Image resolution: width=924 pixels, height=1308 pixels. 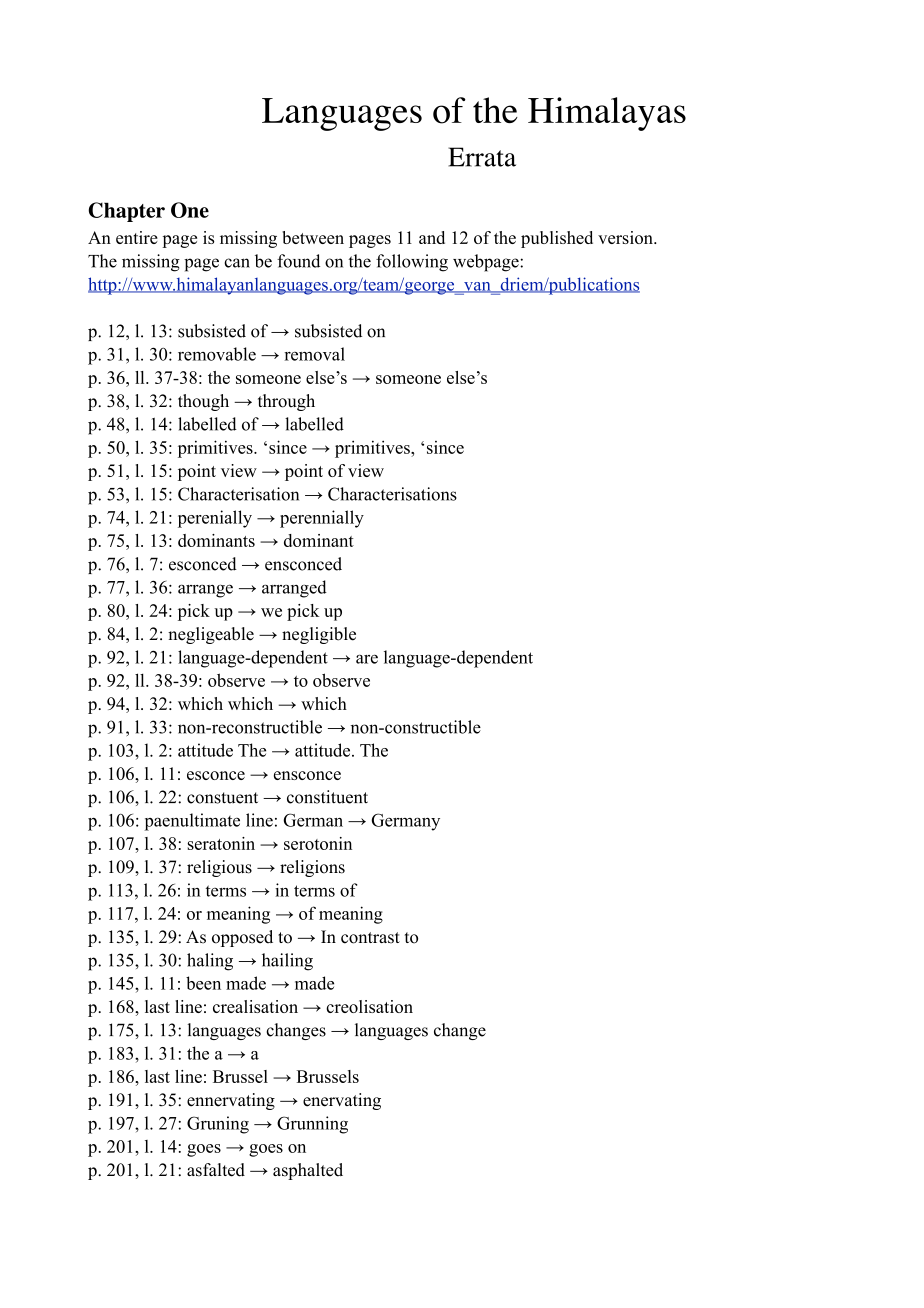 What do you see at coordinates (557, 239) in the image?
I see `published` at bounding box center [557, 239].
